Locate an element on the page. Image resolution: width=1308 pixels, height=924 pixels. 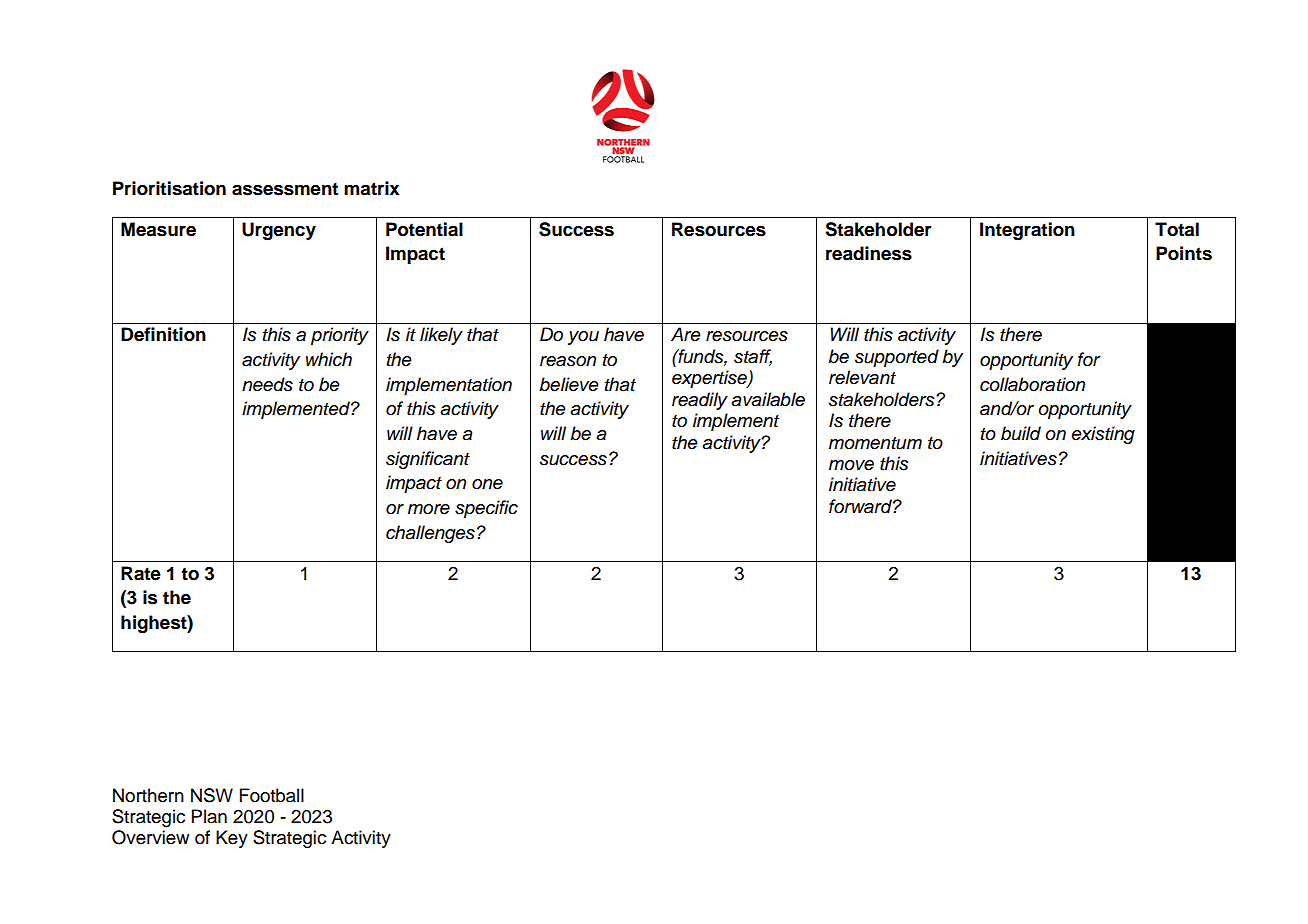
needs is located at coordinates (267, 384).
